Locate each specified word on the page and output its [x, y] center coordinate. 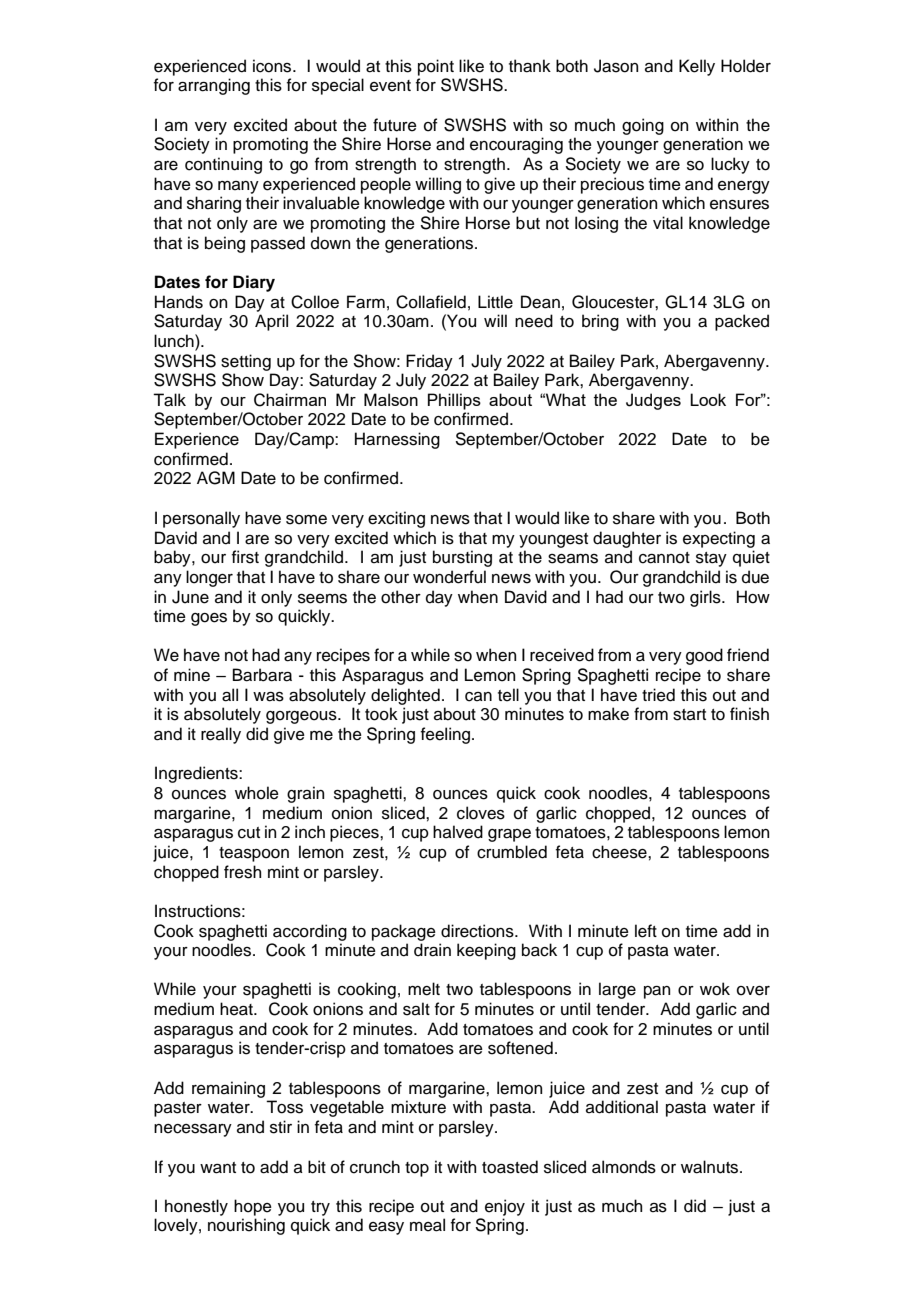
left [646, 931]
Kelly [697, 67]
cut [249, 833]
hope [253, 1207]
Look [708, 399]
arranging [214, 86]
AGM [216, 478]
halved [458, 832]
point [436, 67]
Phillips [454, 401]
